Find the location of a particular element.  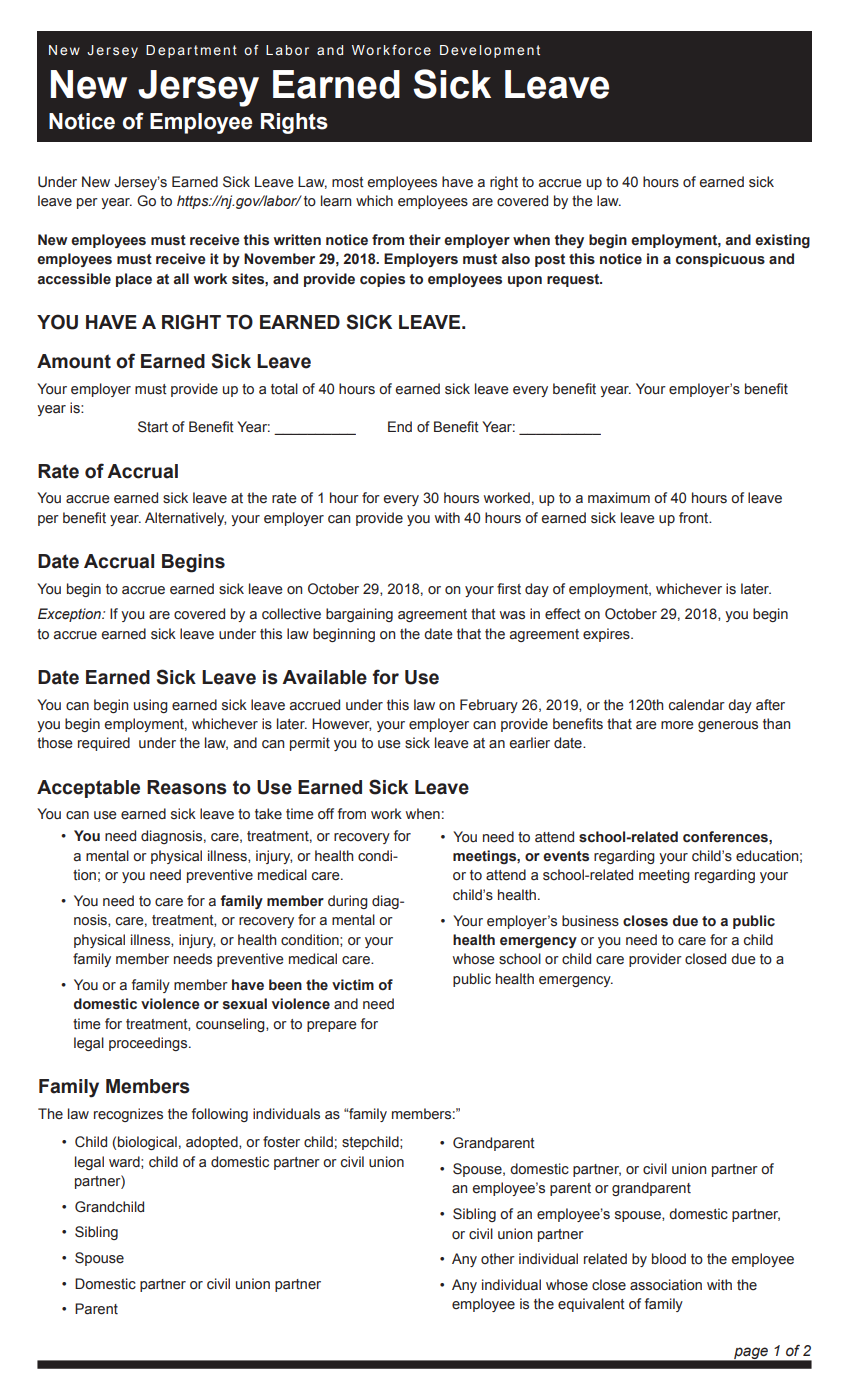

Development is located at coordinates (490, 51).
